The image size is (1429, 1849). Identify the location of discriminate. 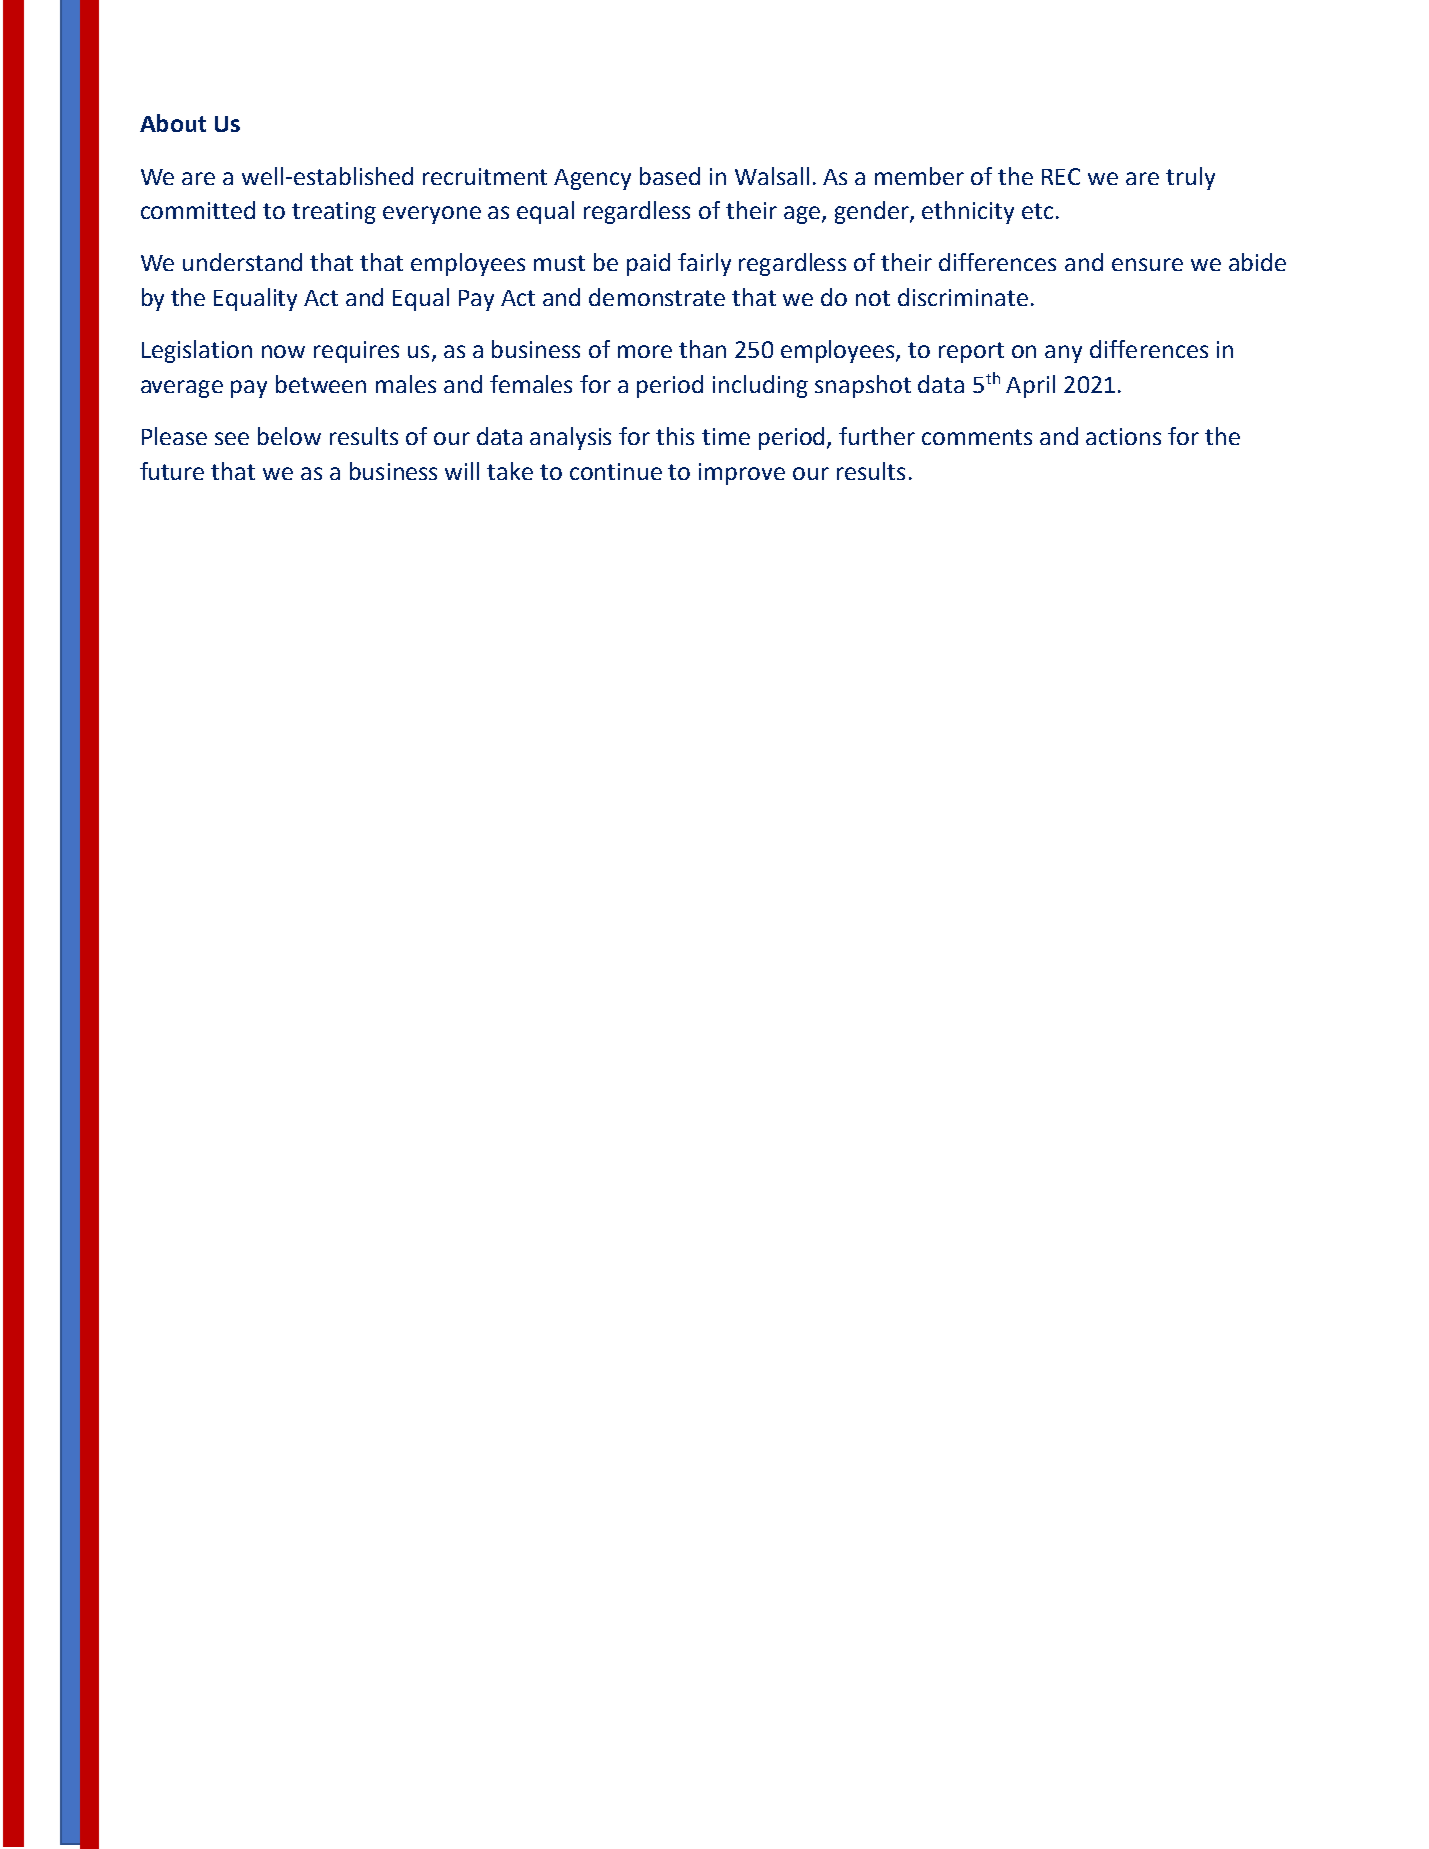
(963, 297).
